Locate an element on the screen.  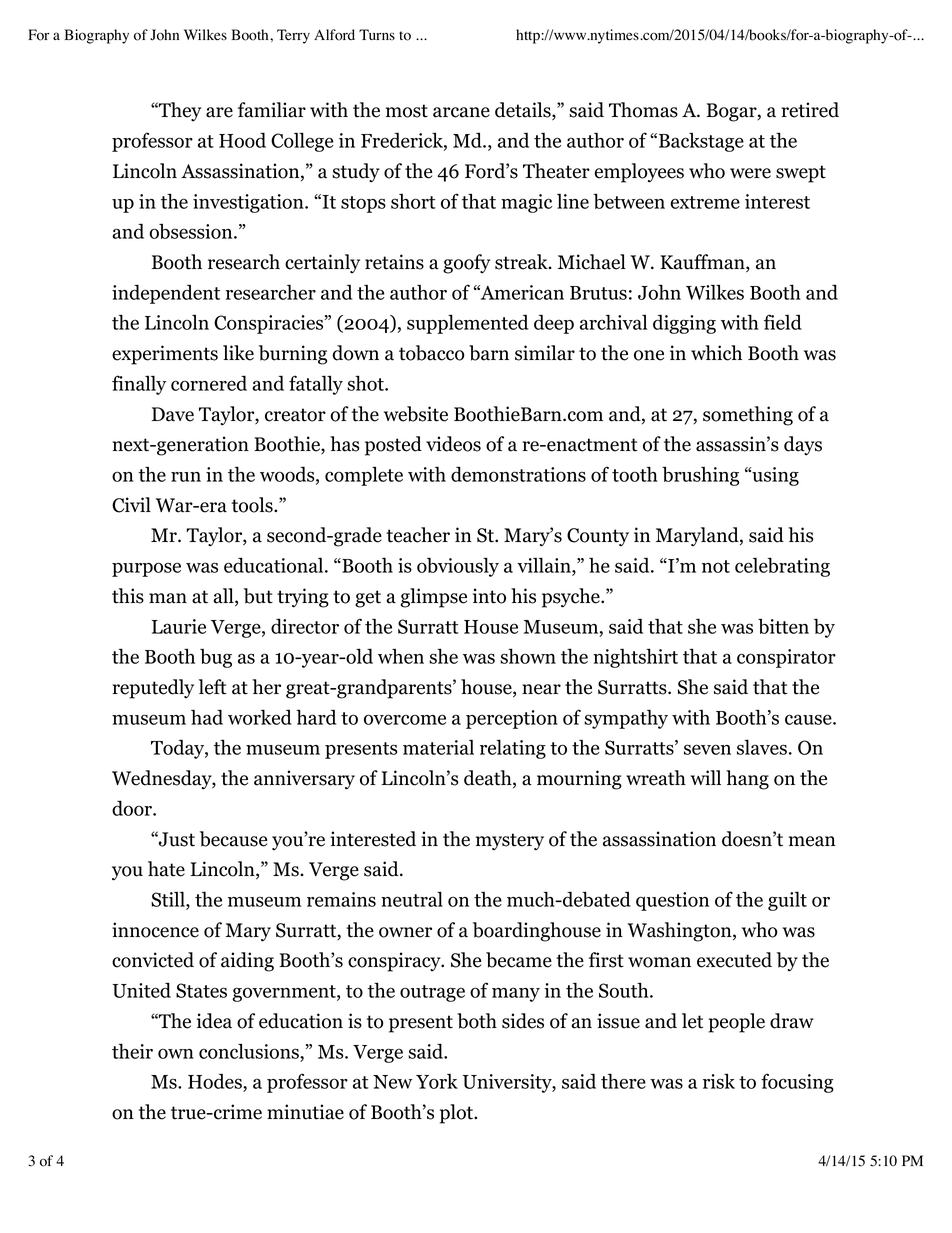
which is located at coordinates (716, 353).
